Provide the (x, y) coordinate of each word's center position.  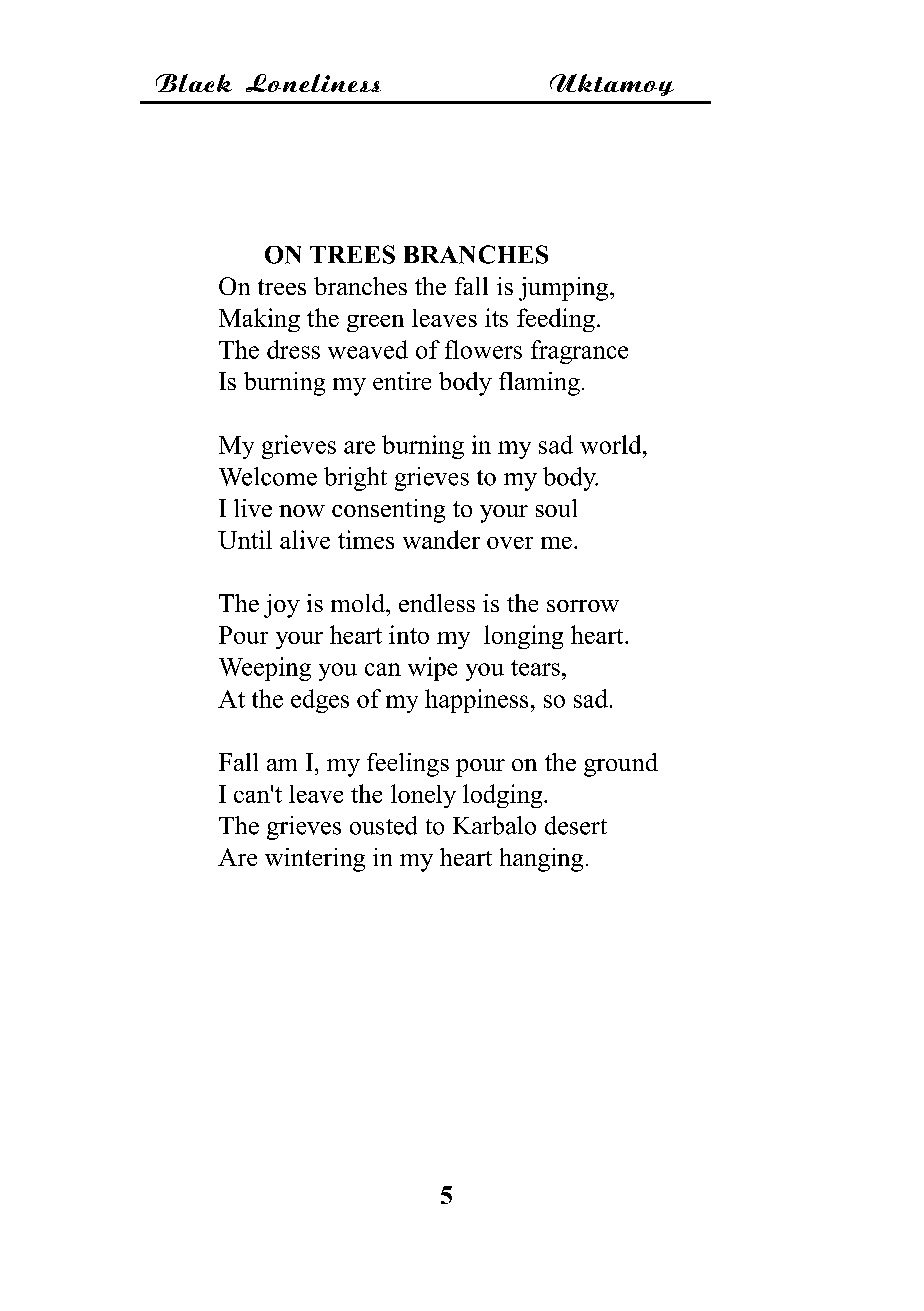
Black (194, 83)
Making (259, 320)
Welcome (268, 476)
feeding (556, 320)
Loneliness (313, 83)
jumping (565, 289)
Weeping (265, 669)
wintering (315, 860)
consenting (388, 511)
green (375, 323)
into (409, 634)
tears (535, 668)
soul (556, 508)
